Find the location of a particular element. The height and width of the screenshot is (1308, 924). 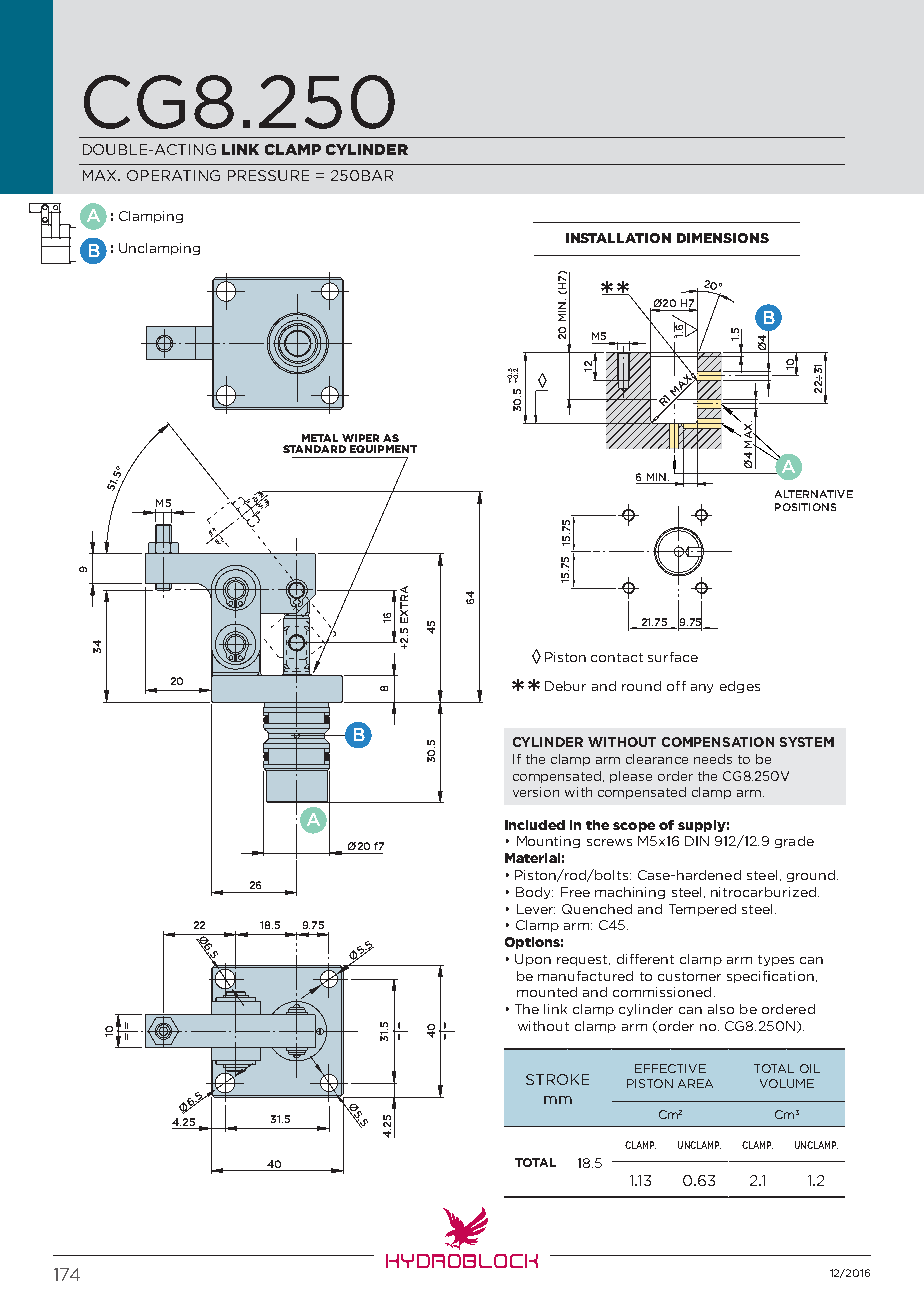

METAL is located at coordinates (320, 438).
